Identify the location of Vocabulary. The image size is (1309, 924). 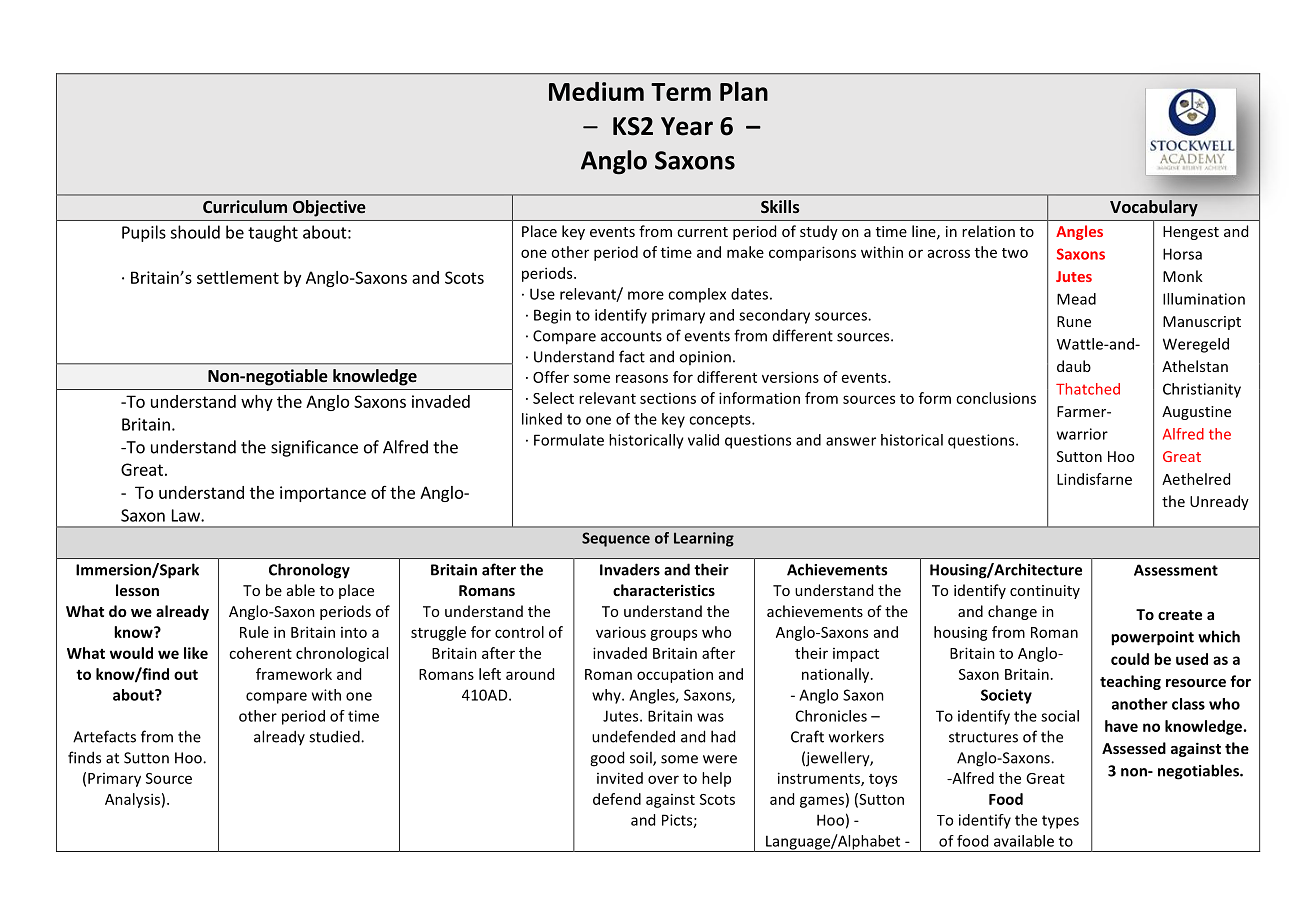
(1154, 208).
